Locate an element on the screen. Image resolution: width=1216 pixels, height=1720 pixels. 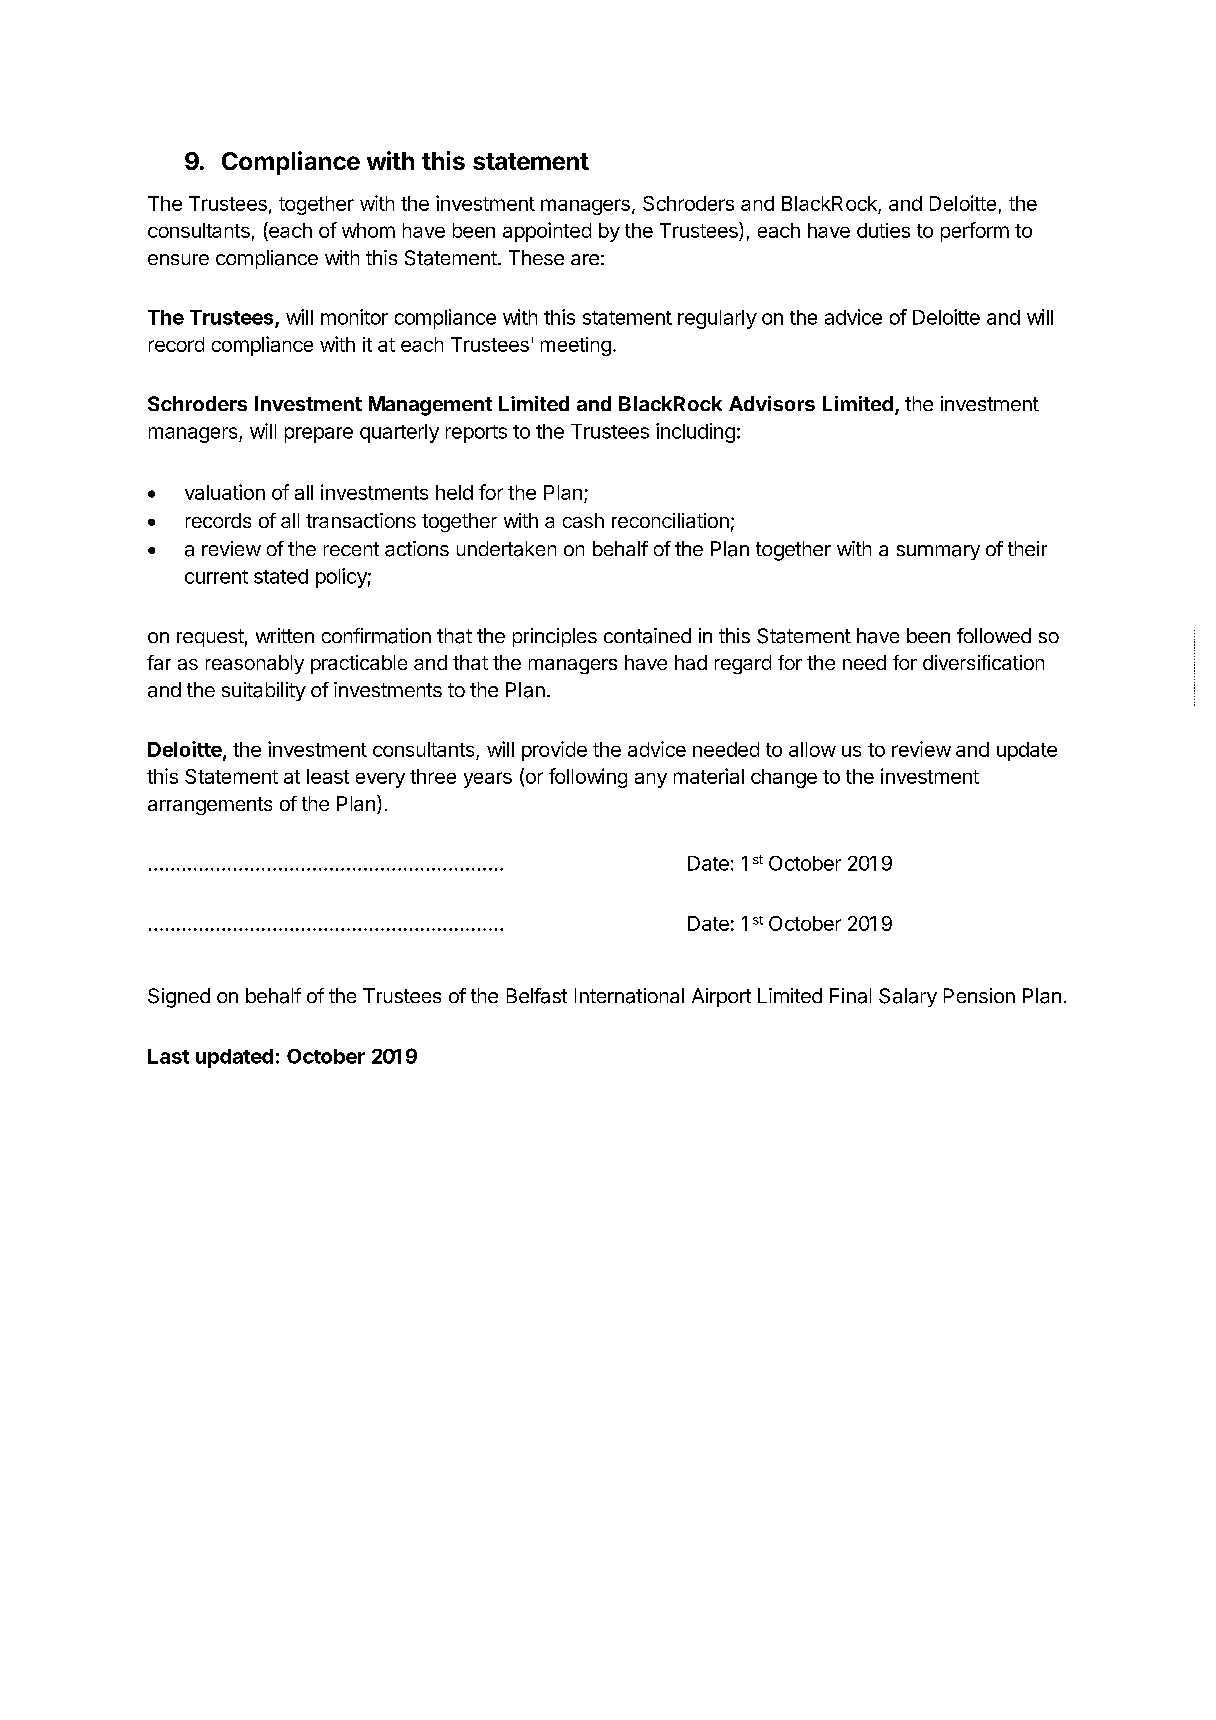
summary is located at coordinates (938, 552).
